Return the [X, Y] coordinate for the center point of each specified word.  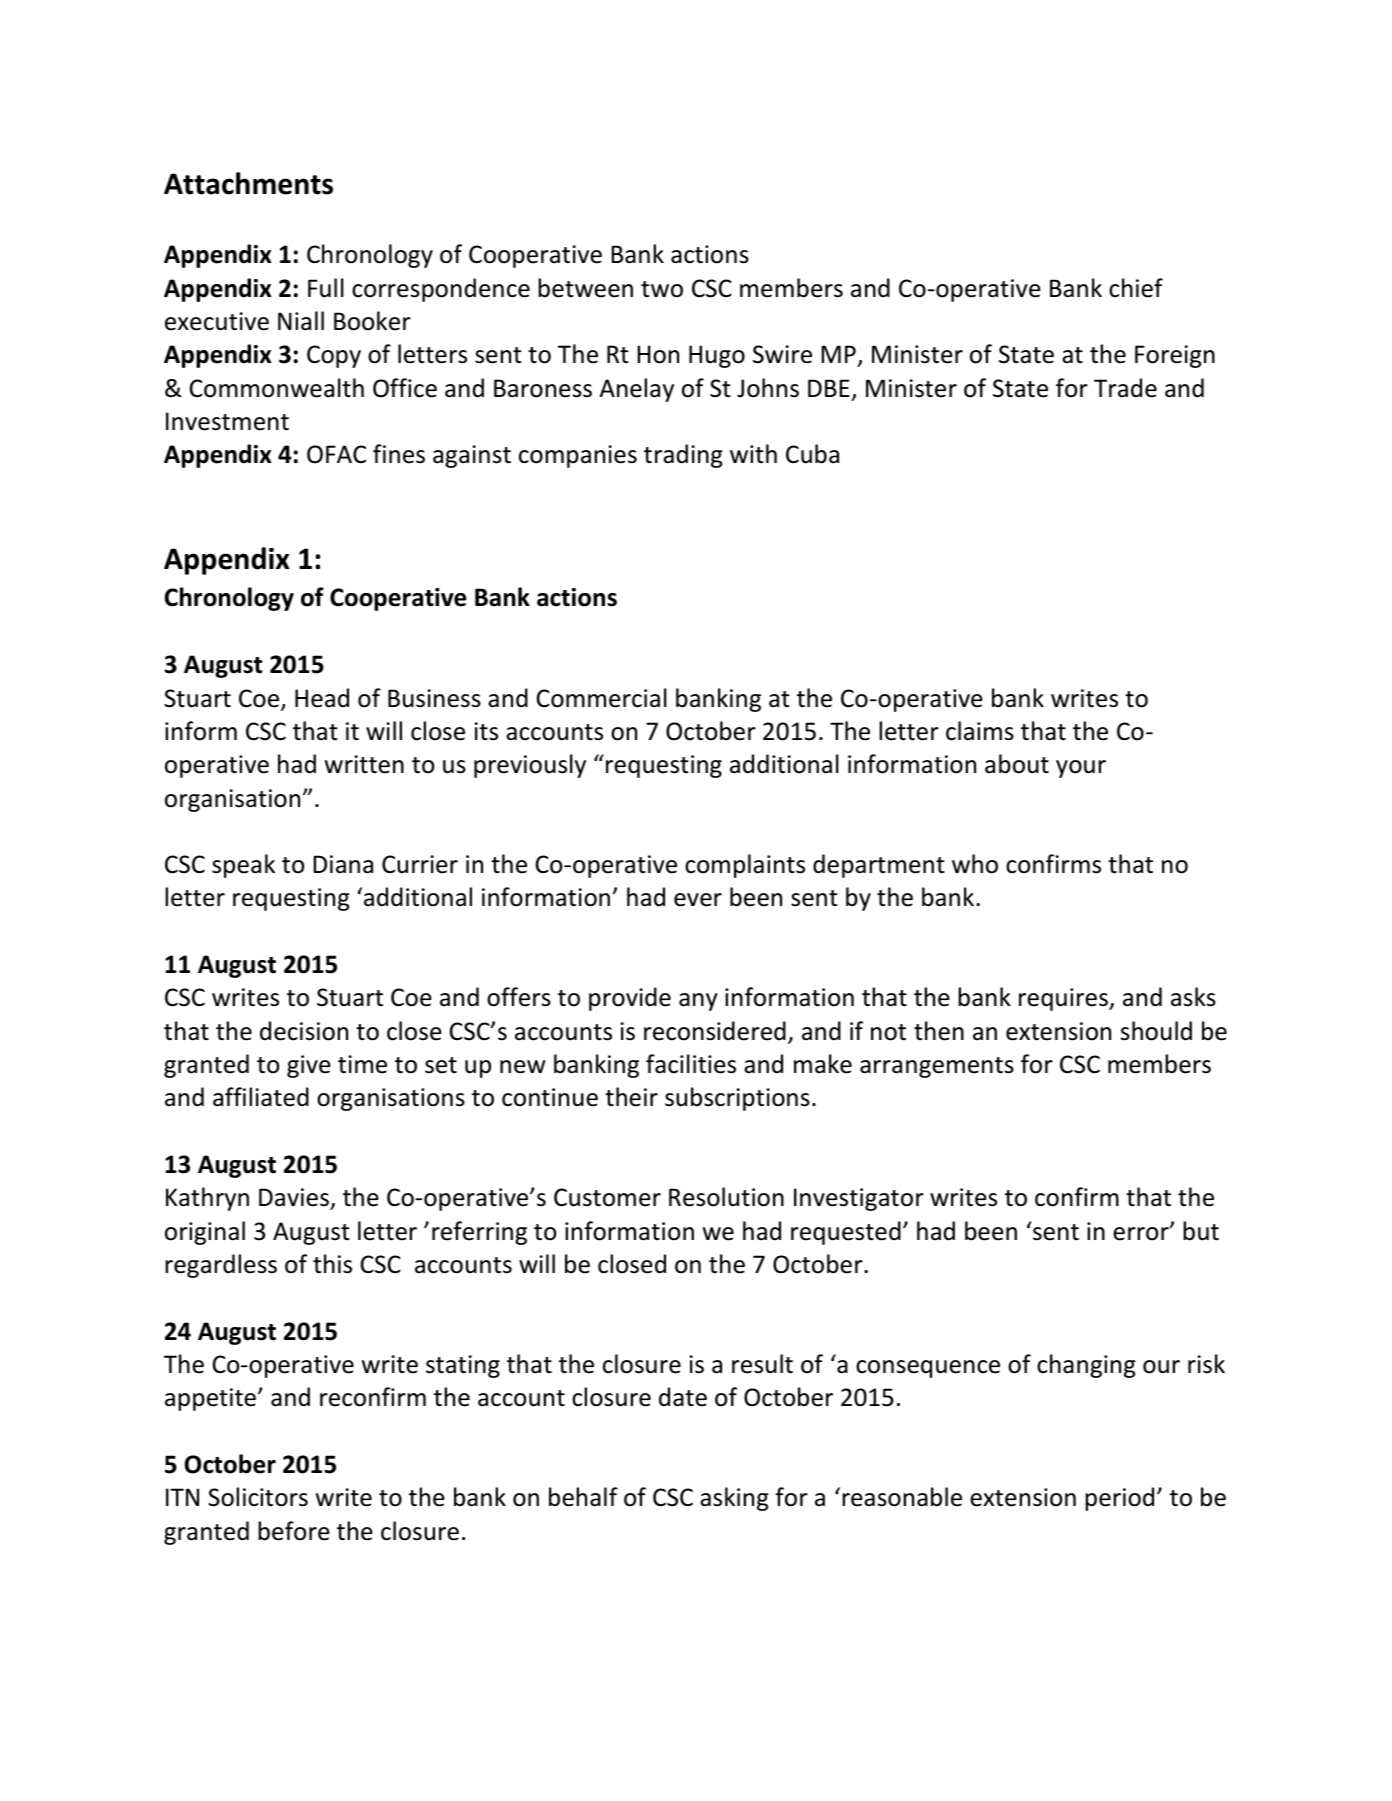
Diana [343, 864]
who [975, 864]
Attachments [248, 183]
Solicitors [258, 1497]
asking [734, 1499]
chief [1136, 288]
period [1119, 1499]
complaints [745, 866]
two [662, 289]
